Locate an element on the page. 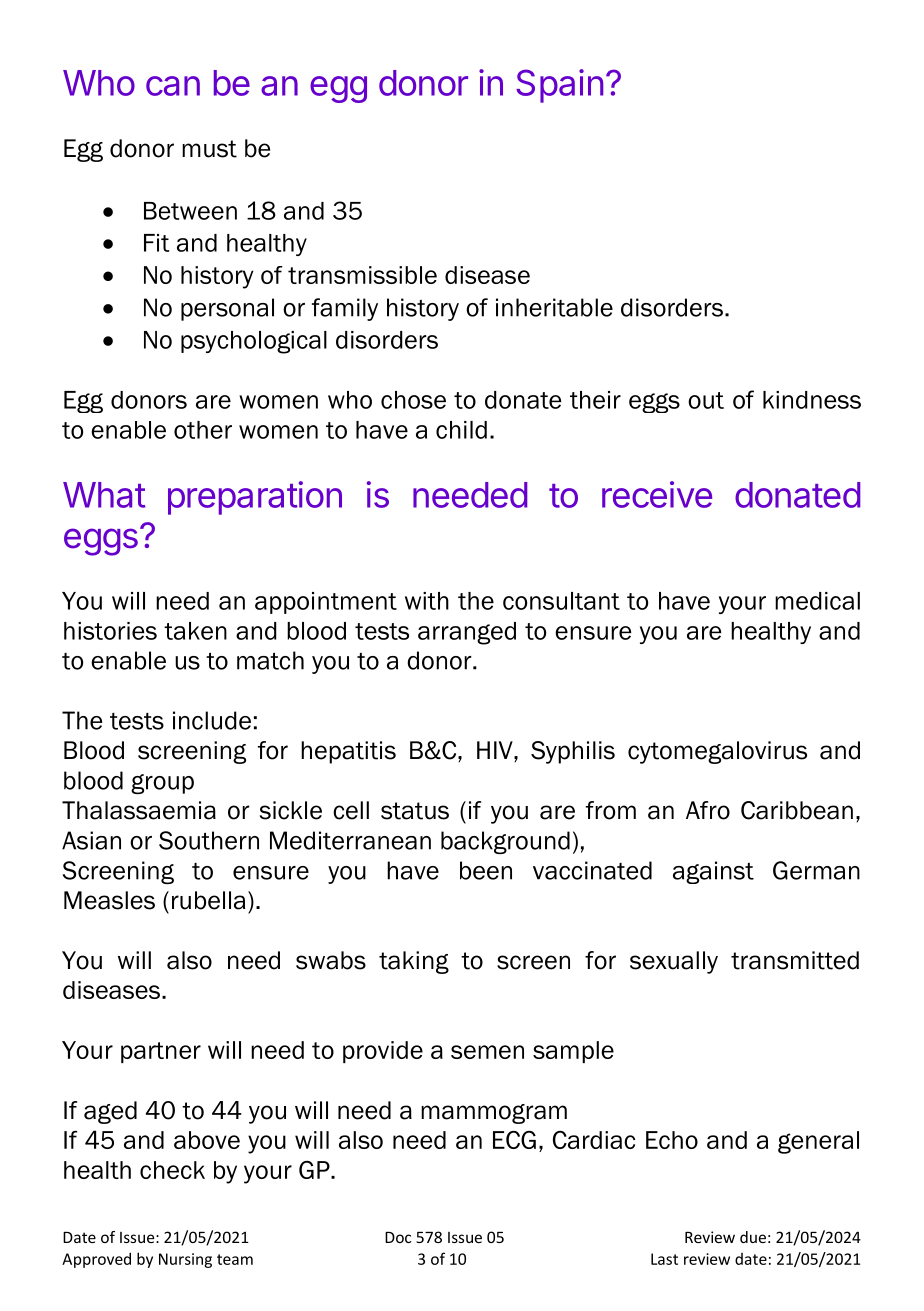 Image resolution: width=924 pixels, height=1311 pixels. cytomegalovirus is located at coordinates (717, 752).
